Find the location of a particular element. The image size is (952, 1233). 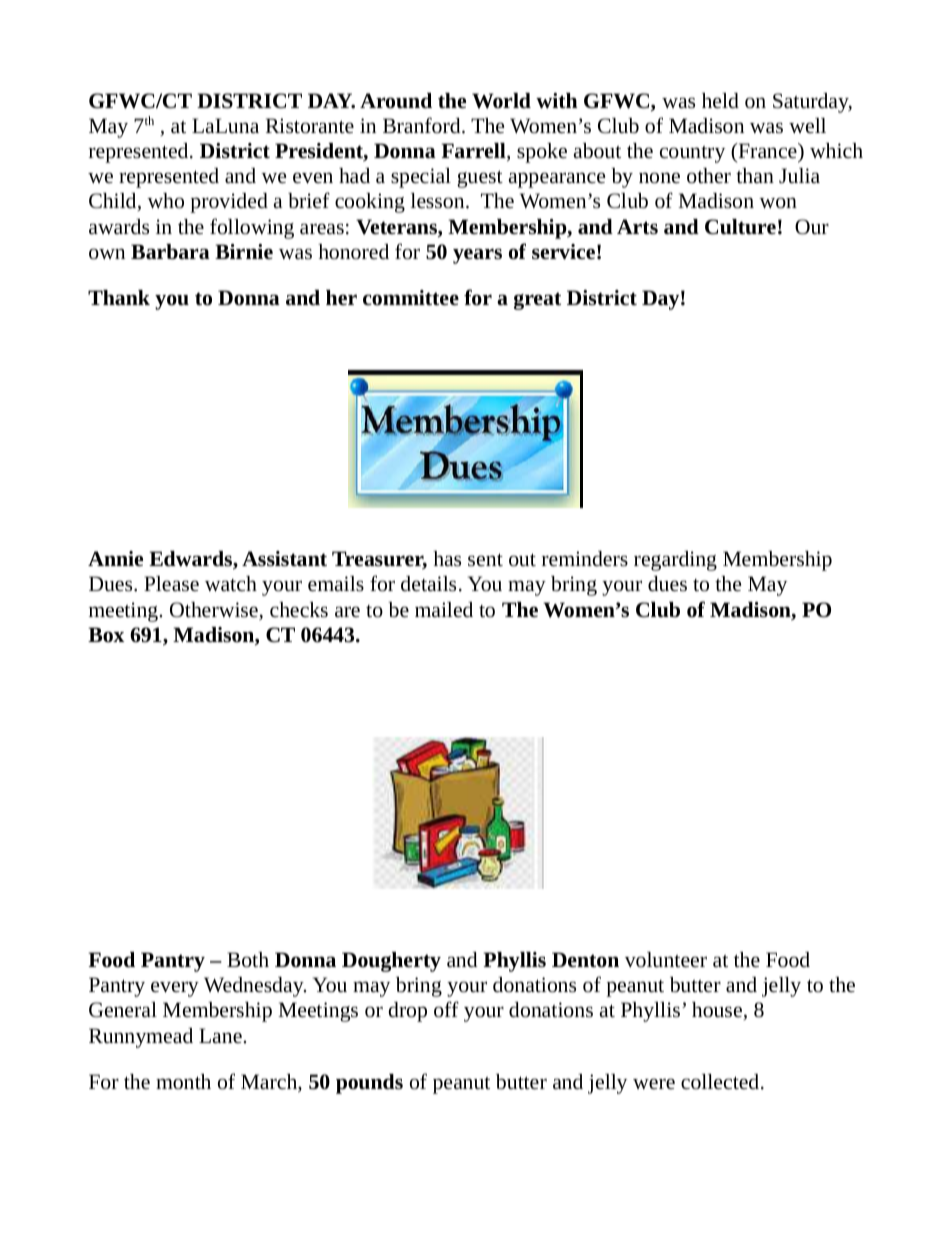

collected is located at coordinates (721, 1082).
